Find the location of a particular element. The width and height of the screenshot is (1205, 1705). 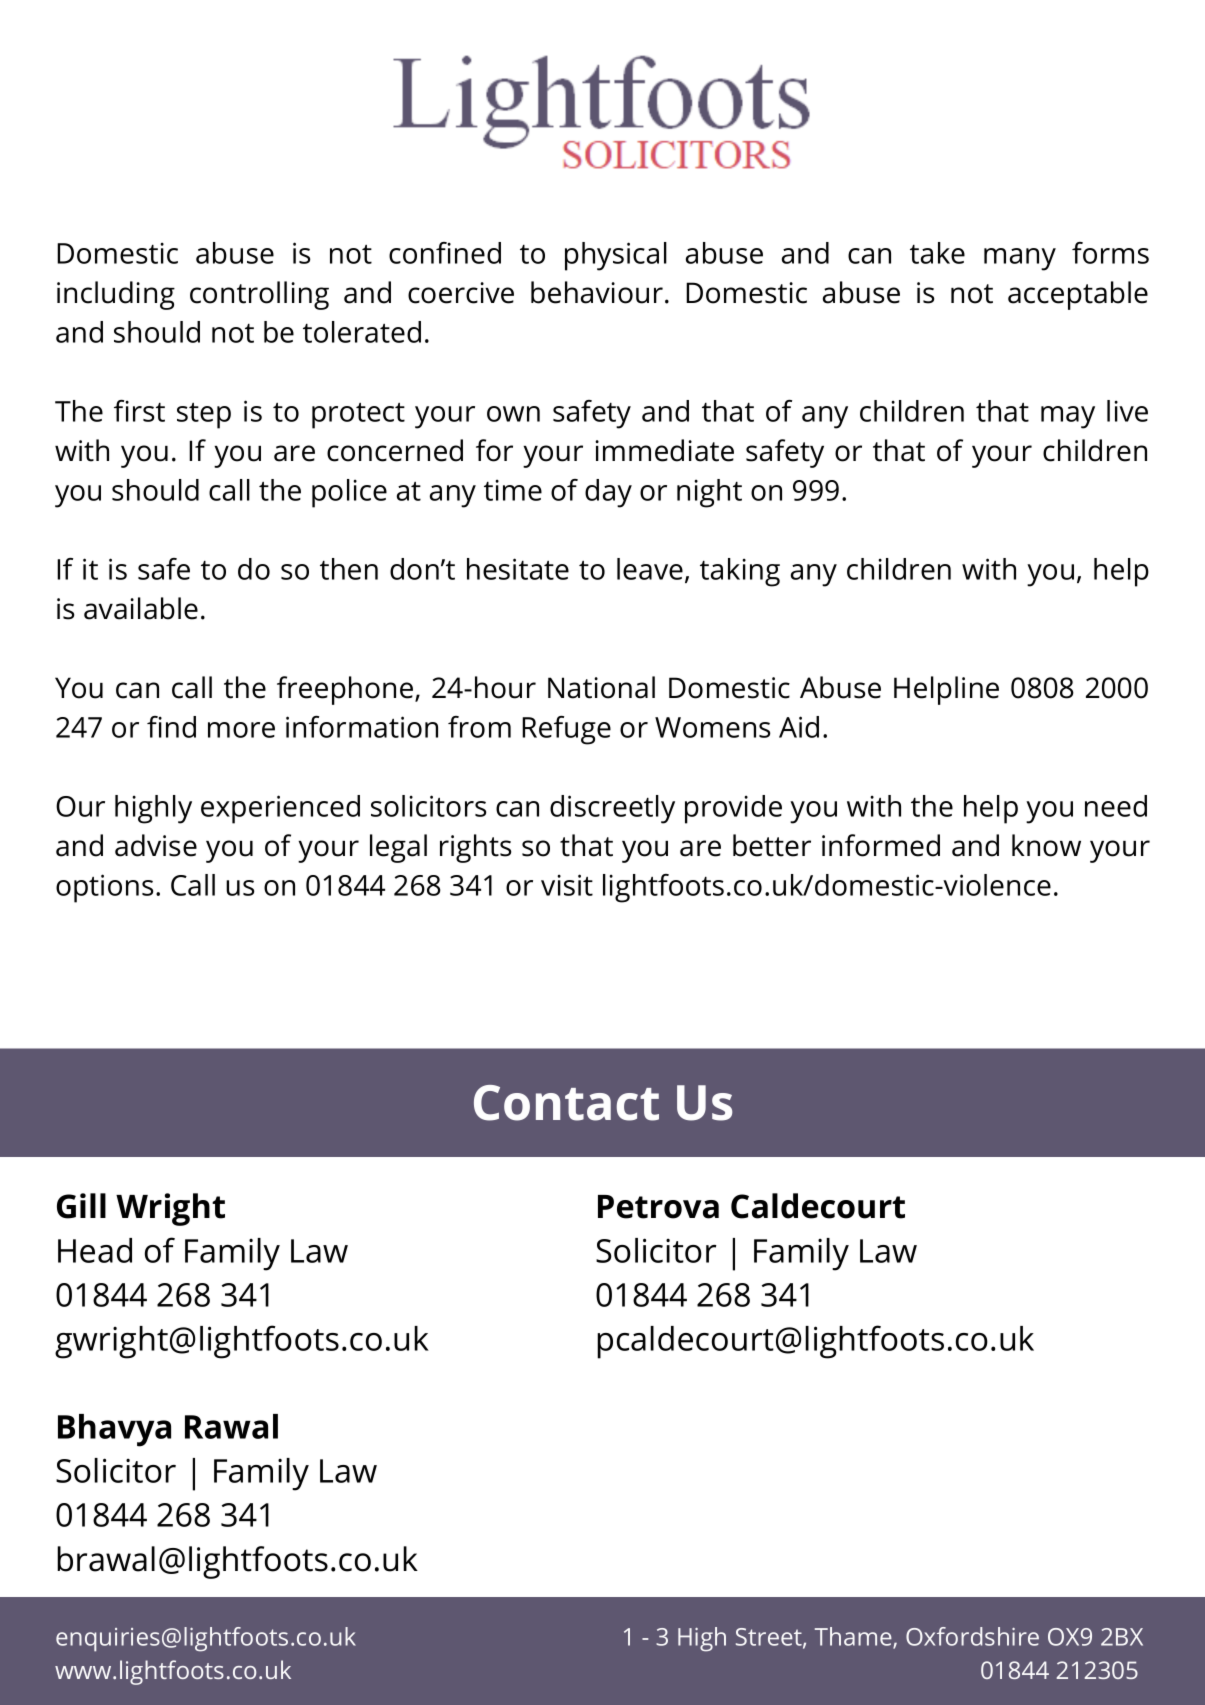

controlling is located at coordinates (259, 295).
